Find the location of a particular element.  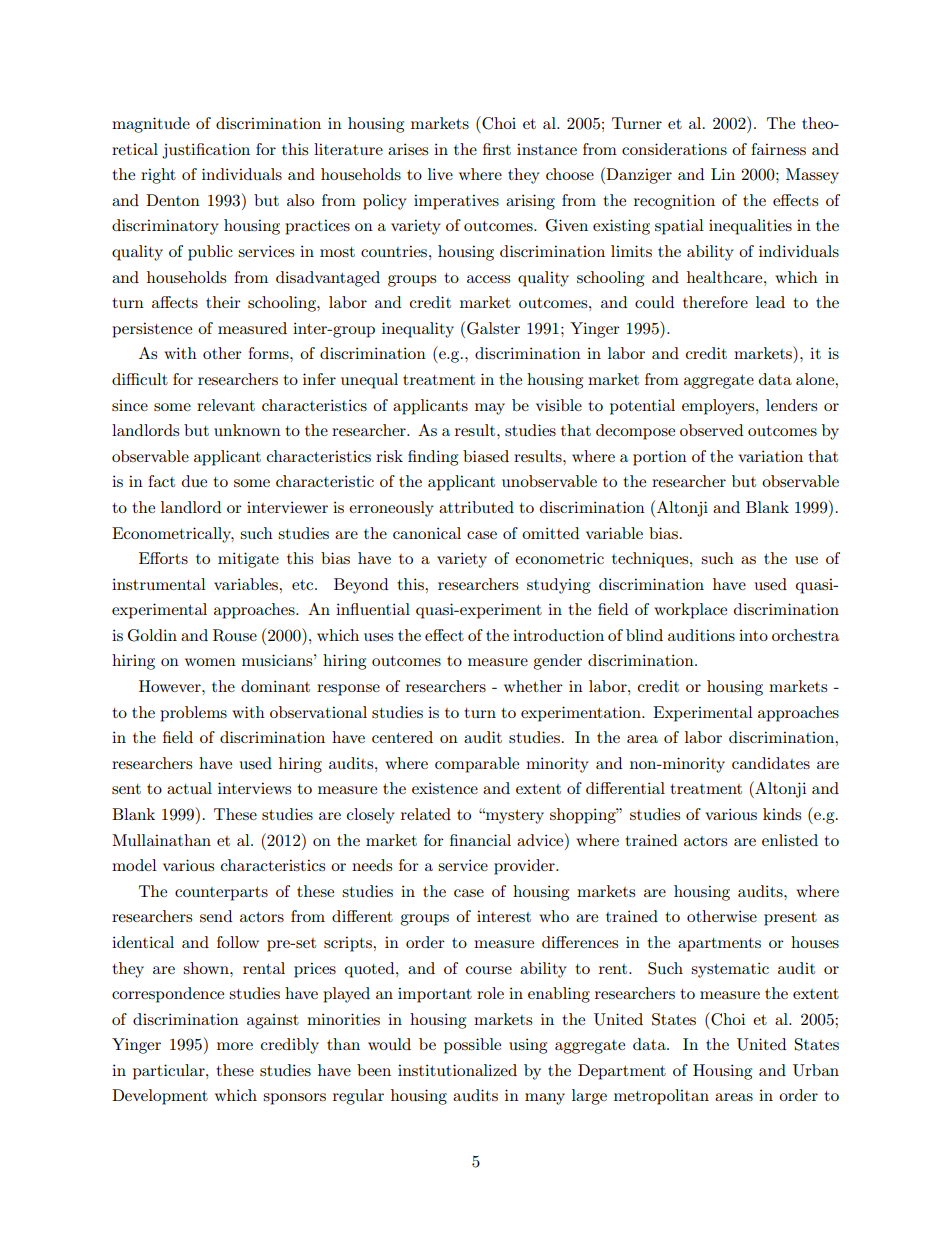

right is located at coordinates (158, 176).
